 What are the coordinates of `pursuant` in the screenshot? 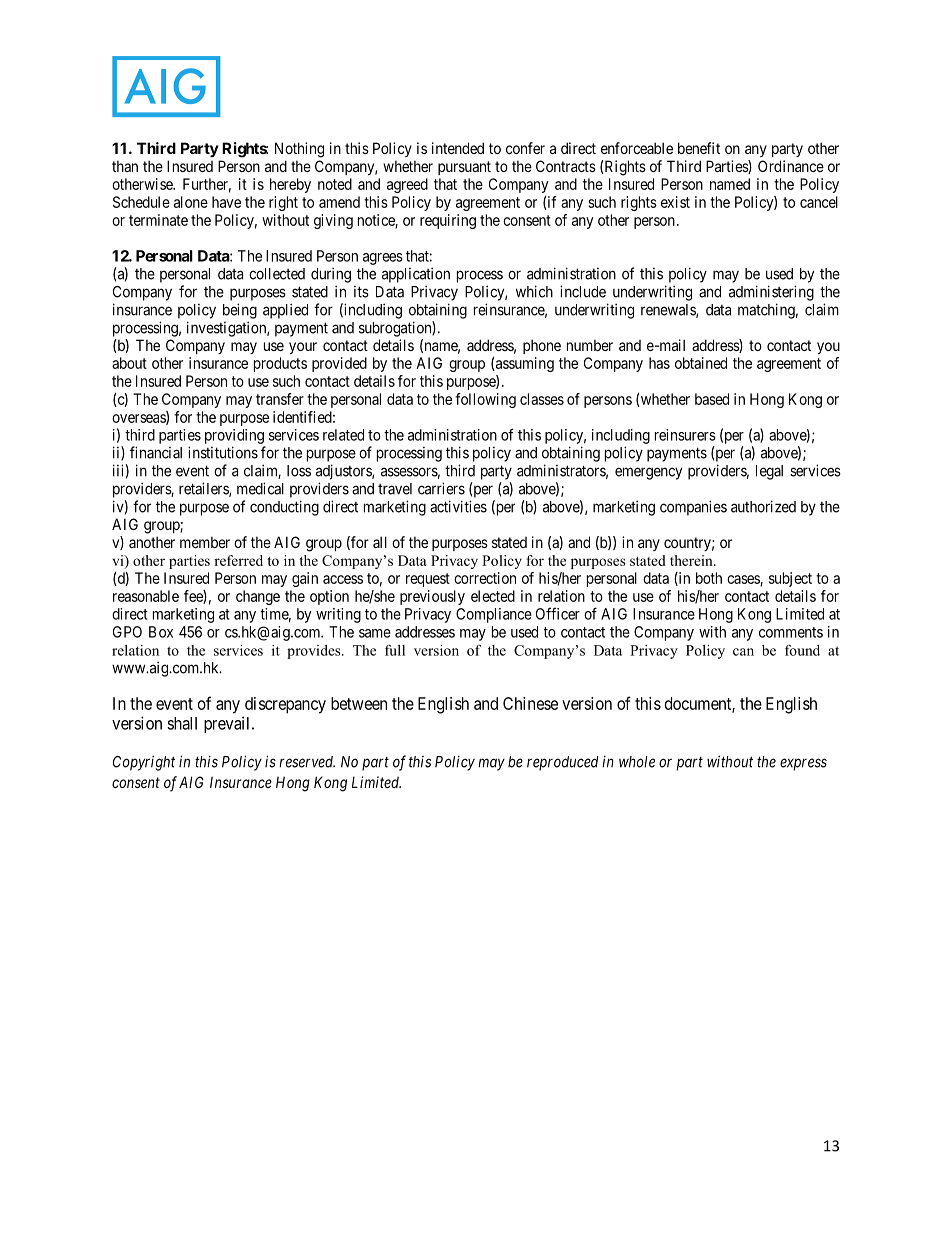 It's located at (464, 168).
